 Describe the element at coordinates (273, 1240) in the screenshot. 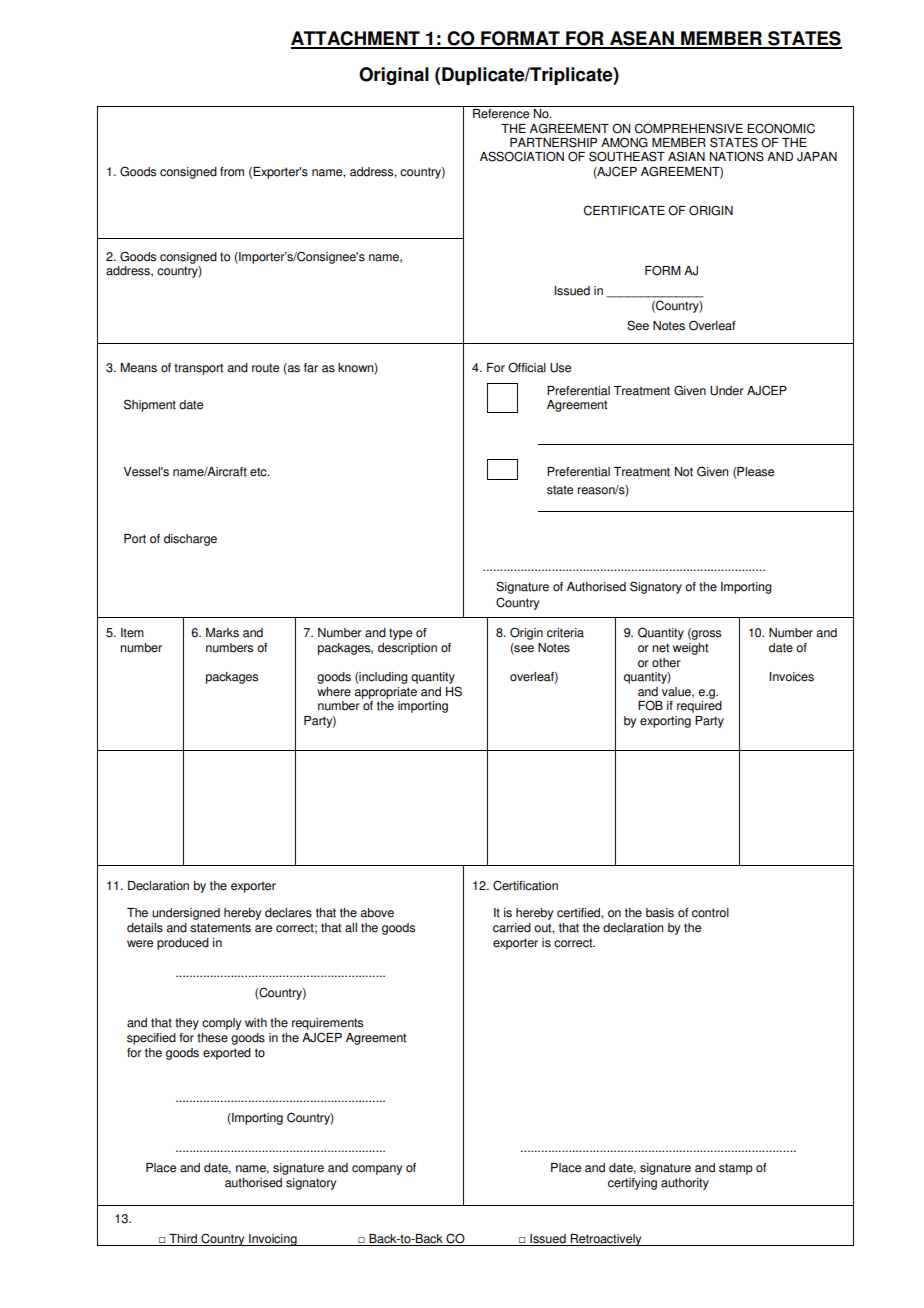

I see `Invoicing` at that location.
